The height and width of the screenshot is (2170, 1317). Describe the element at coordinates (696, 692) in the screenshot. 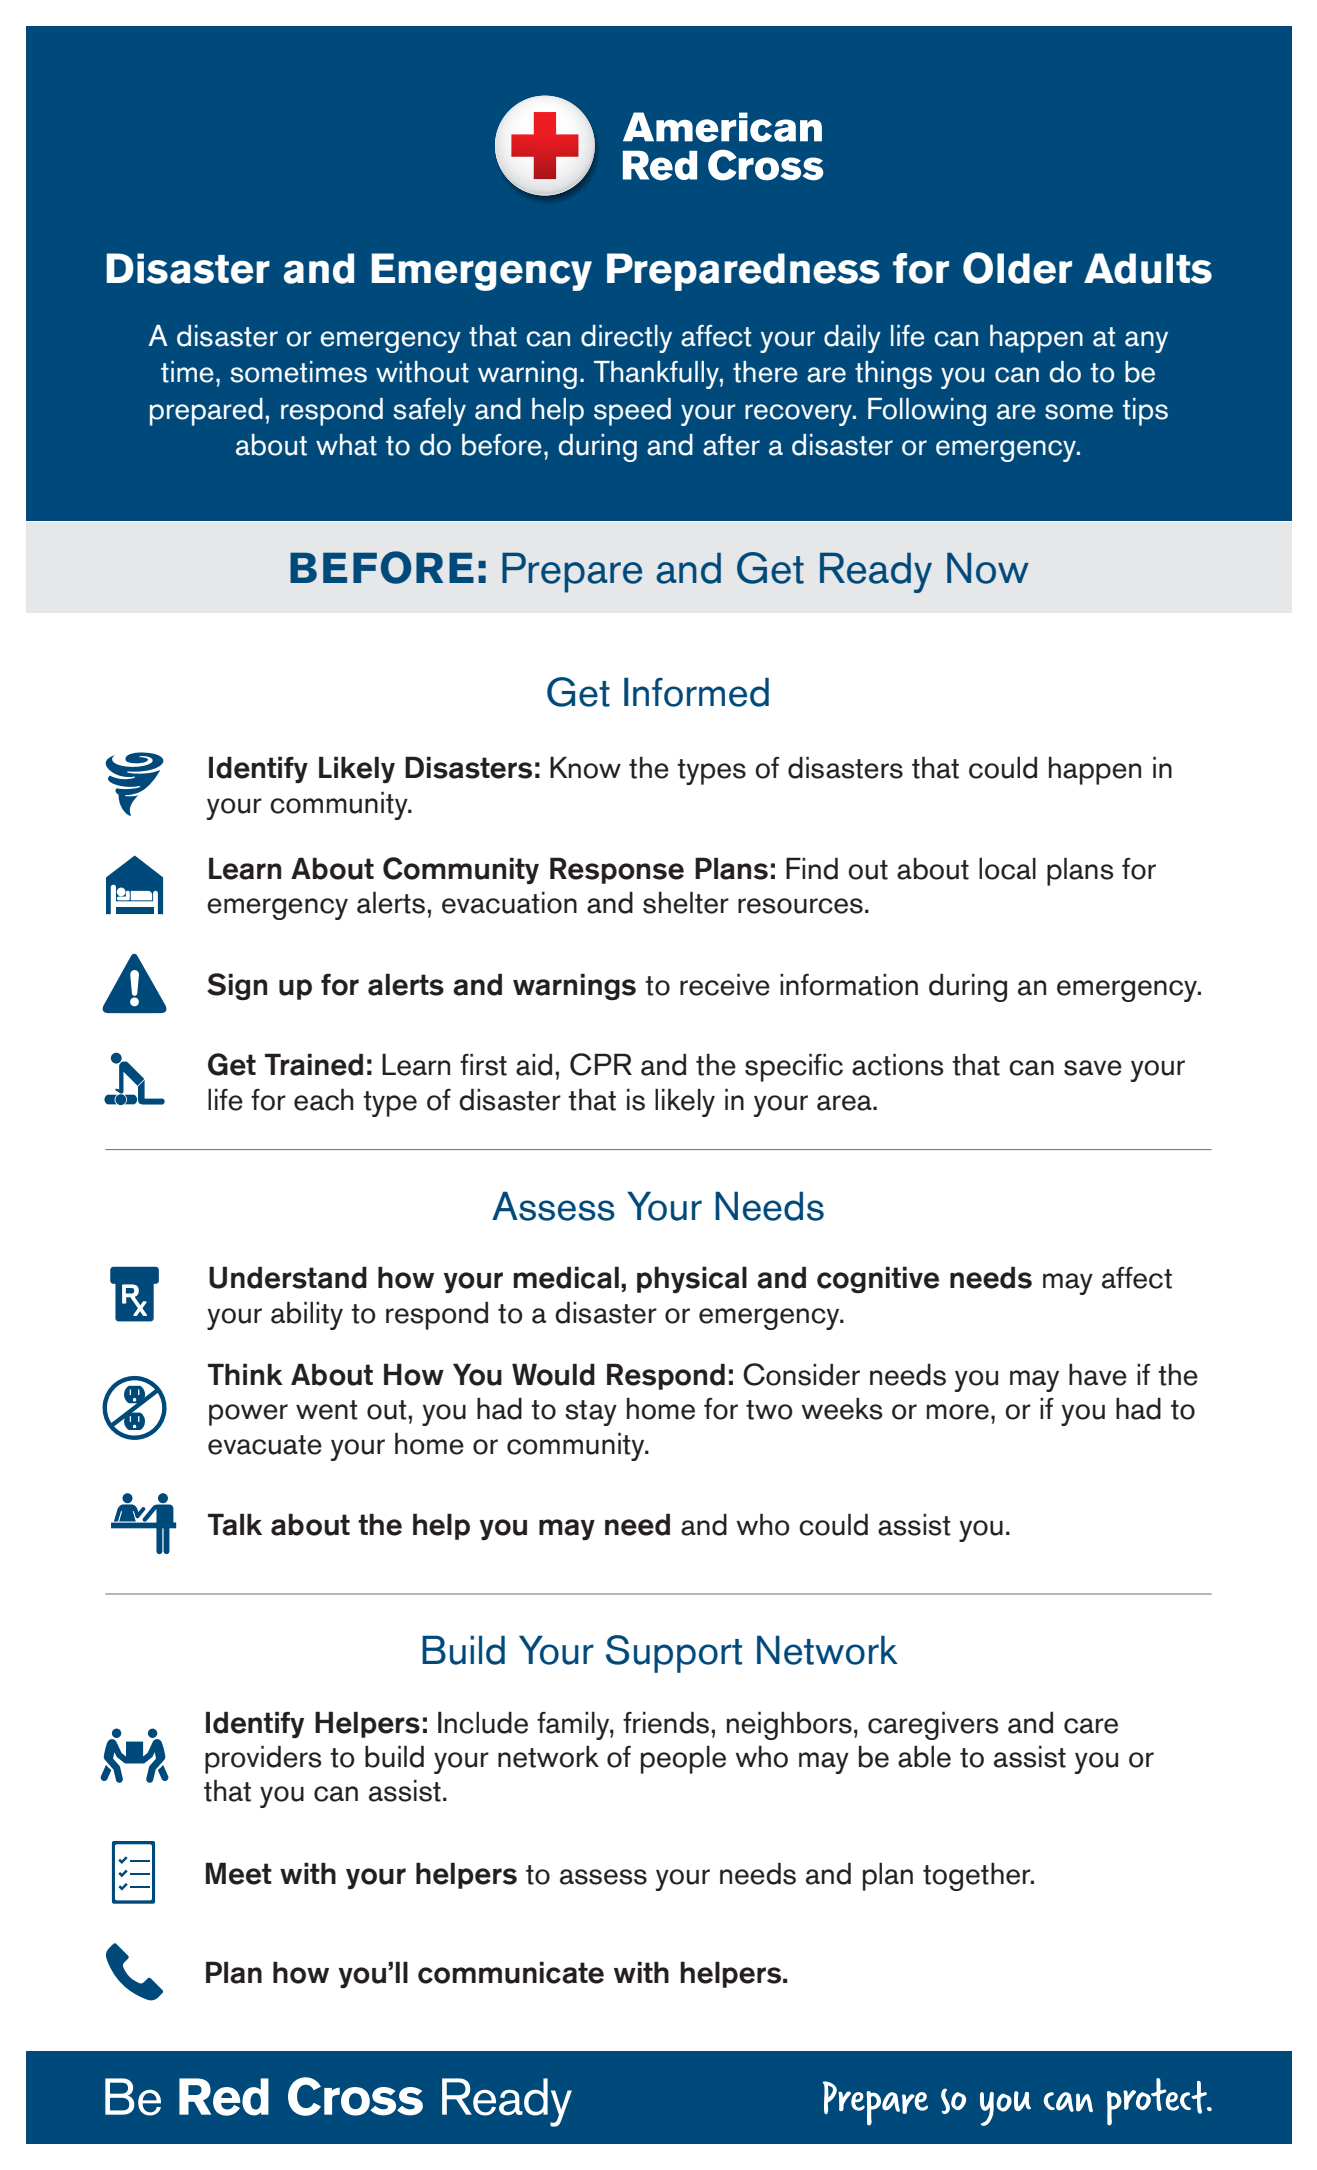

I see `Informed` at that location.
